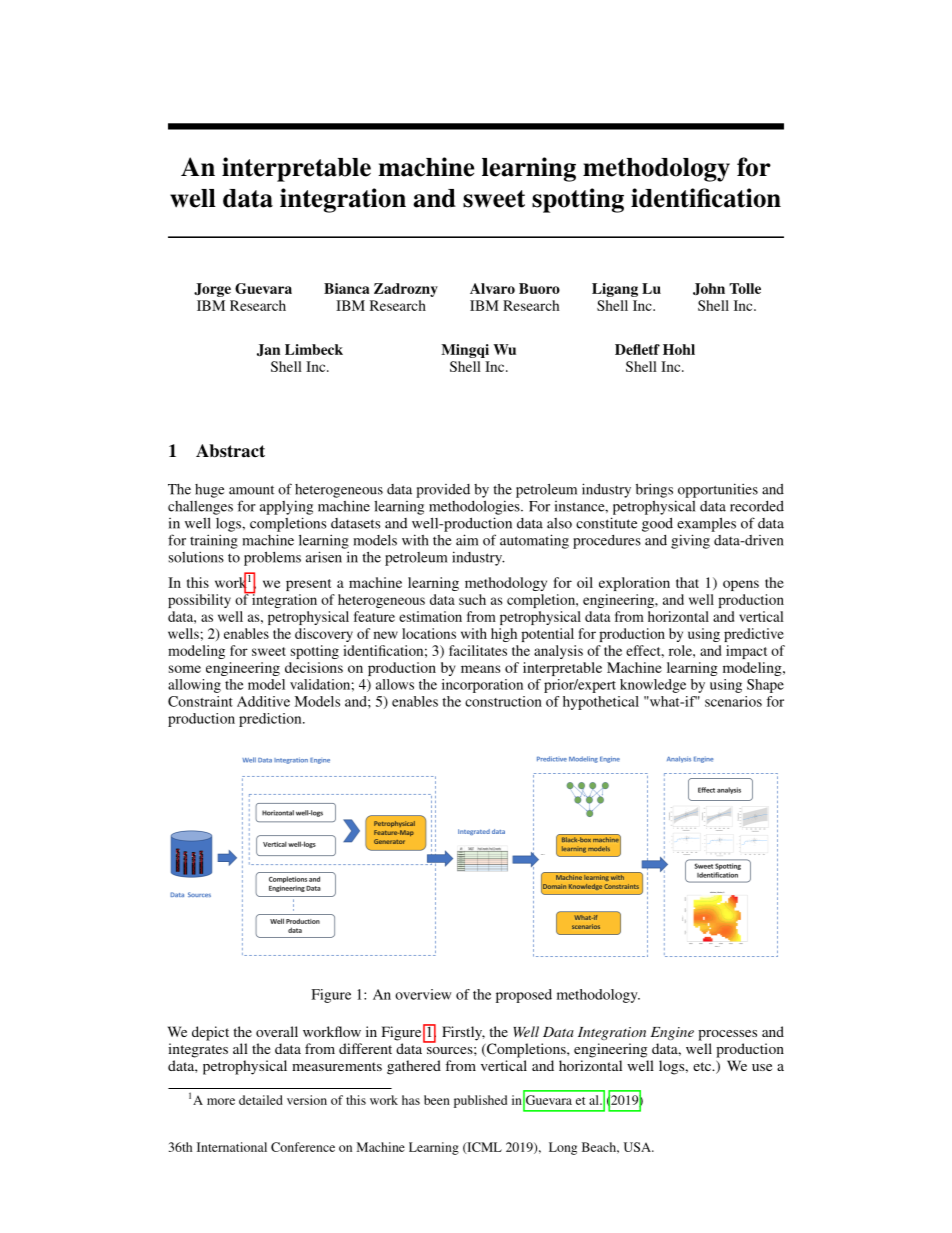  I want to click on published, so click(480, 1101).
